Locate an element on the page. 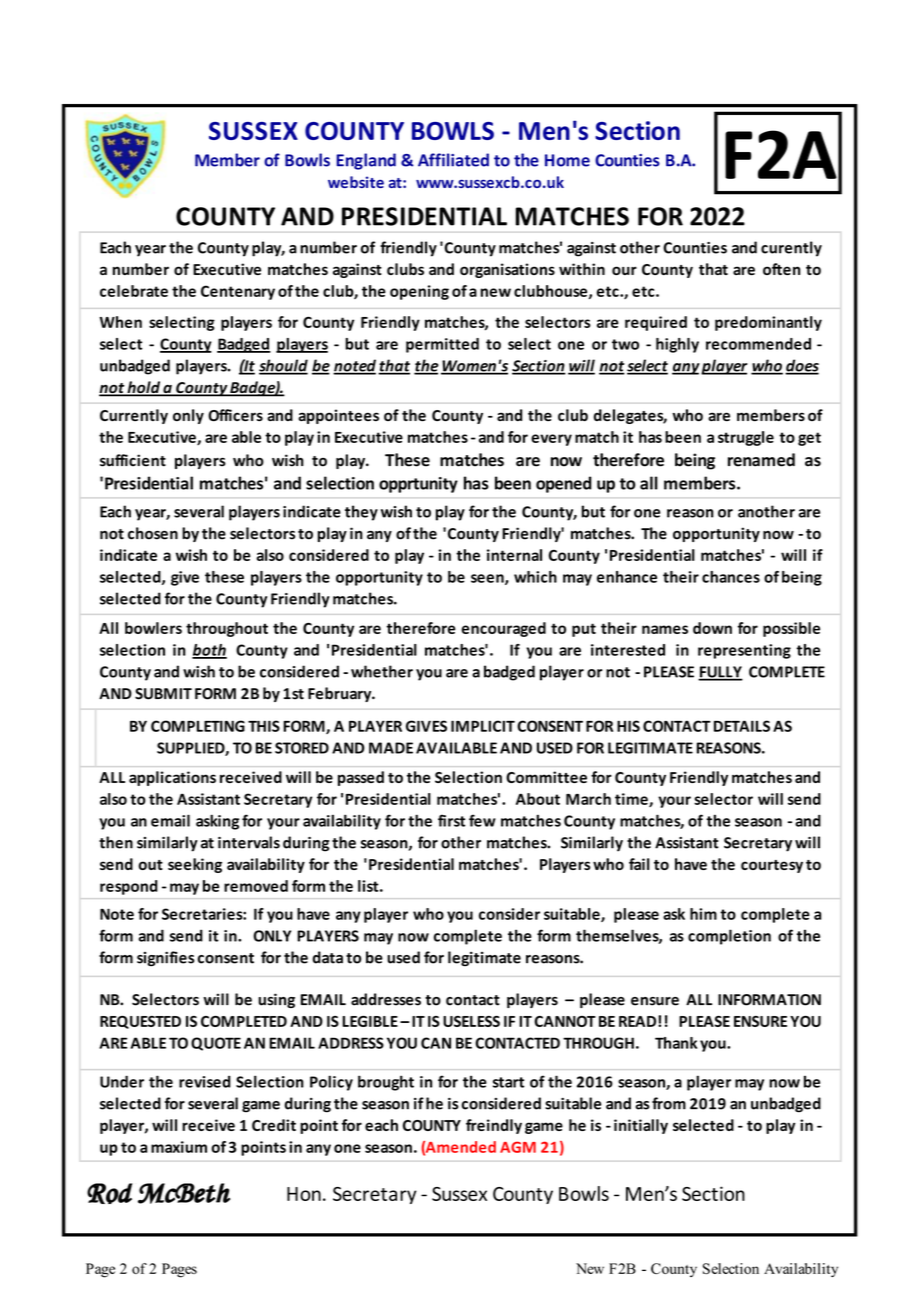 The height and width of the image is (1308, 924). from is located at coordinates (669, 1103).
